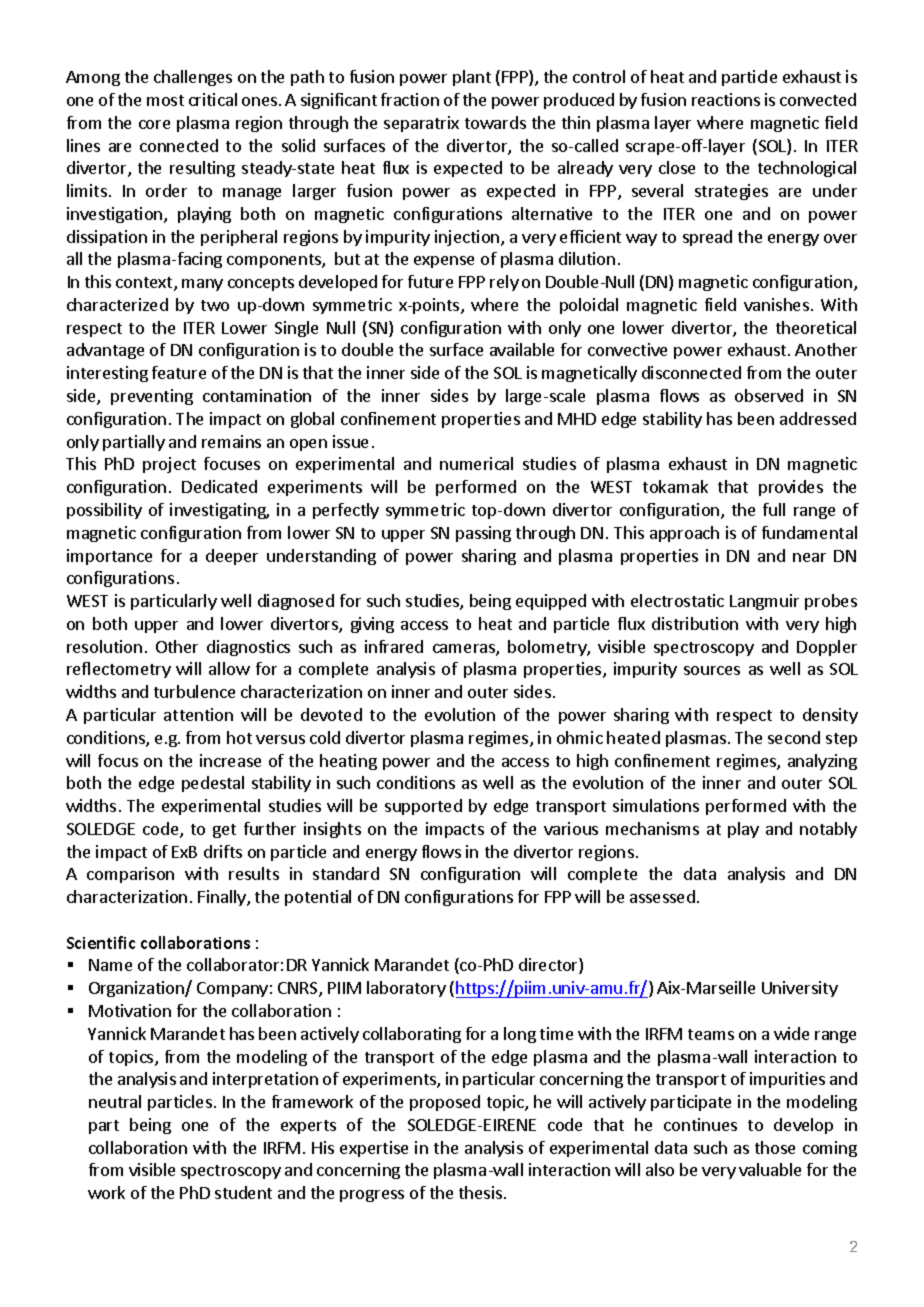 Image resolution: width=924 pixels, height=1307 pixels. What do you see at coordinates (165, 100) in the document?
I see `most` at bounding box center [165, 100].
